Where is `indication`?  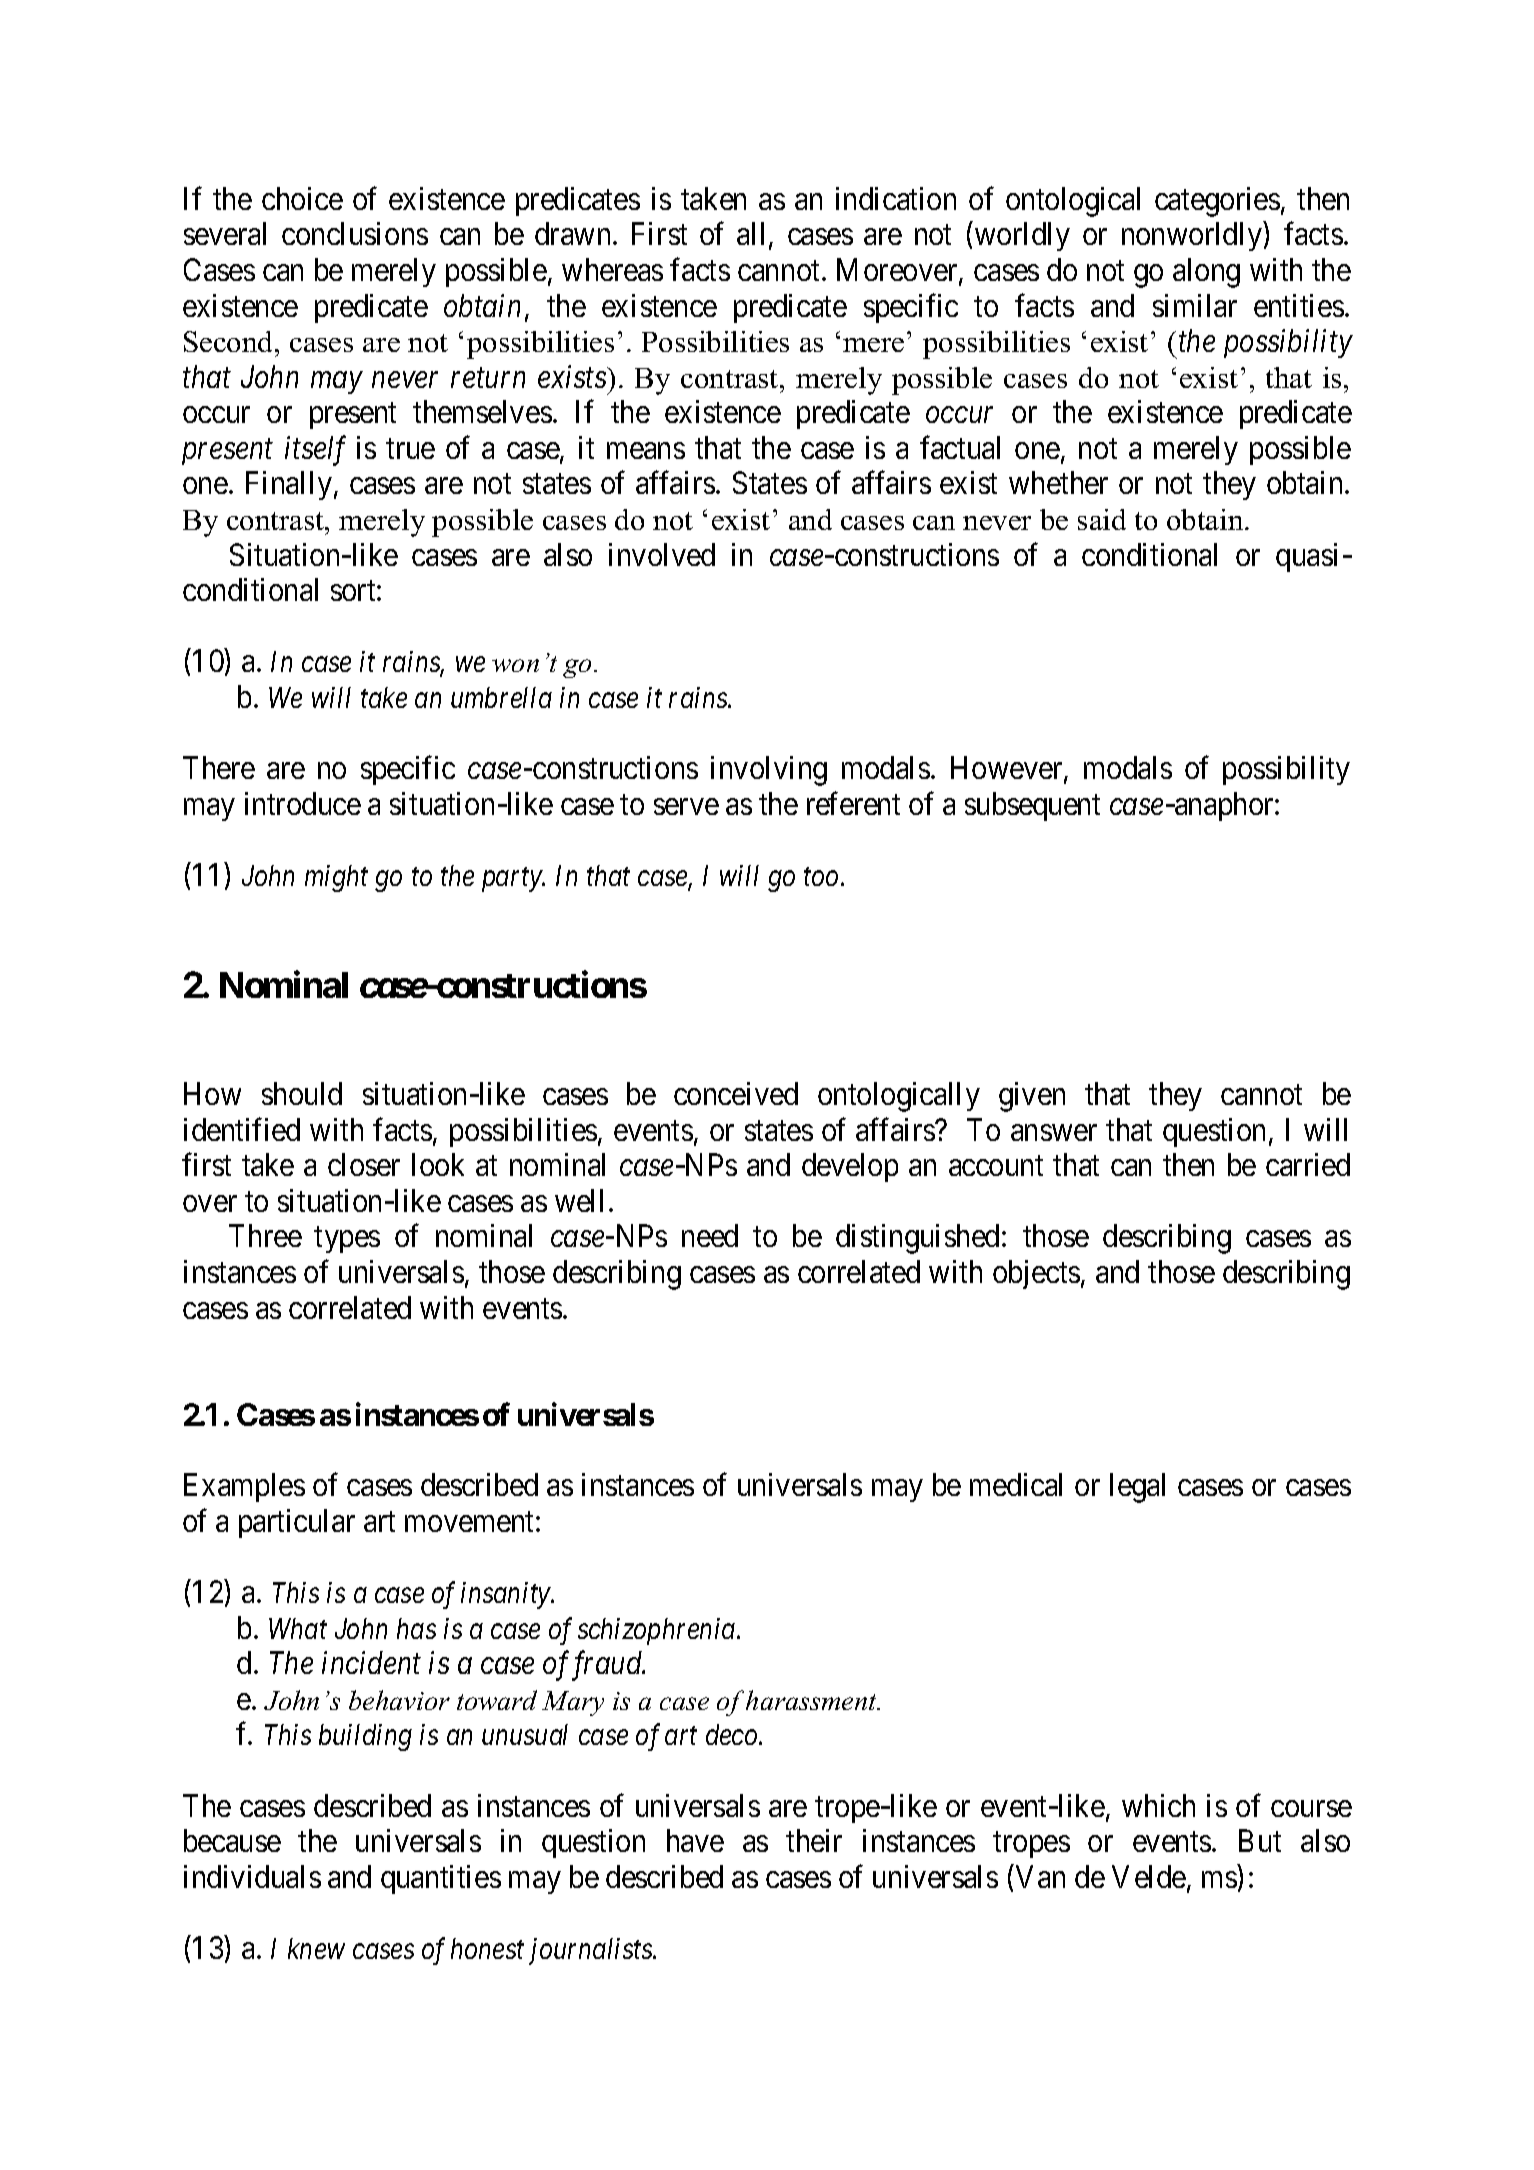
indication is located at coordinates (896, 198).
